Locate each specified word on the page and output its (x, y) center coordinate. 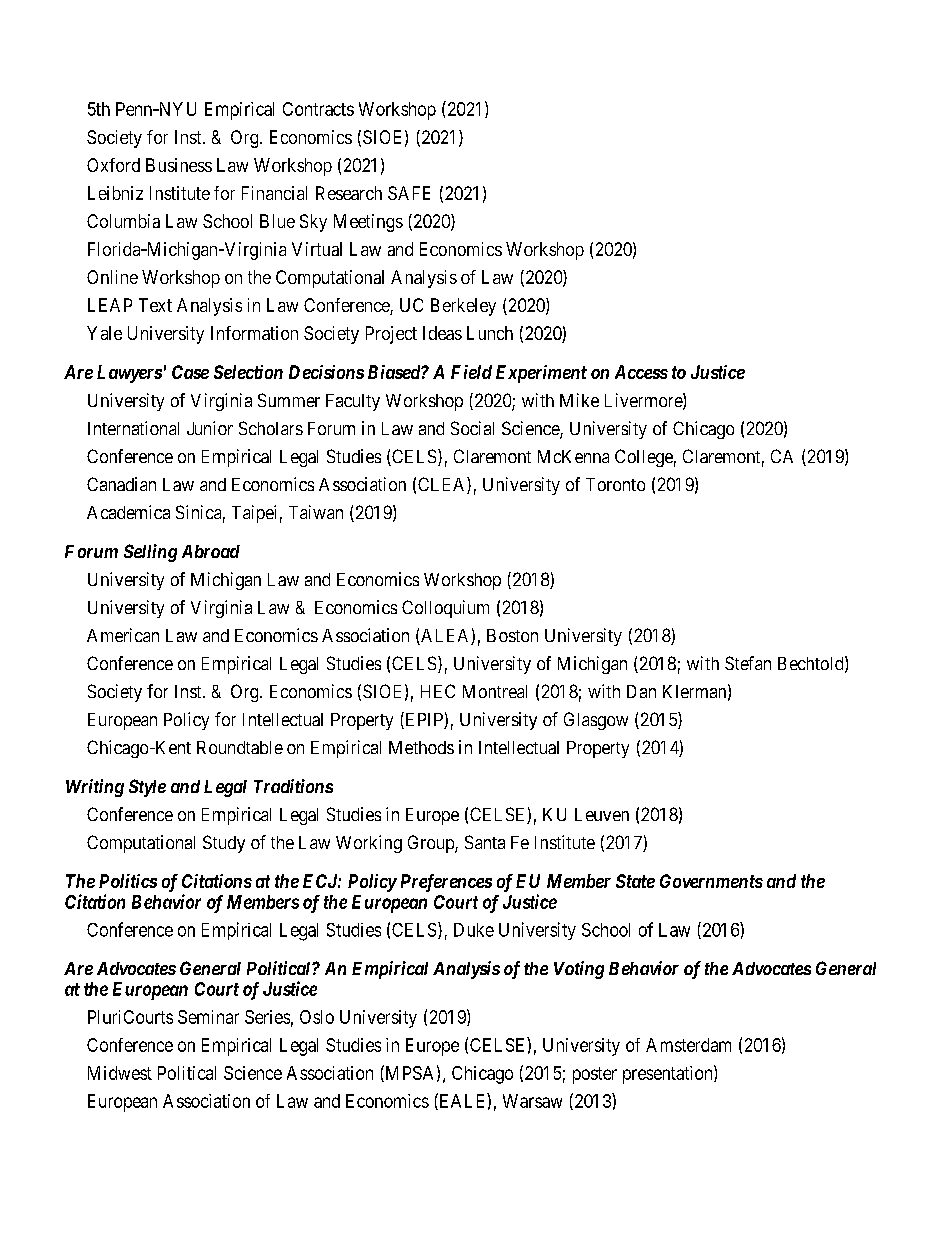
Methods (421, 747)
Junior (210, 428)
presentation (669, 1074)
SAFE (409, 193)
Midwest (120, 1073)
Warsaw (532, 1101)
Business (179, 165)
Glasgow (596, 721)
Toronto (615, 484)
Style (147, 788)
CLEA (443, 485)
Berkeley (463, 307)
